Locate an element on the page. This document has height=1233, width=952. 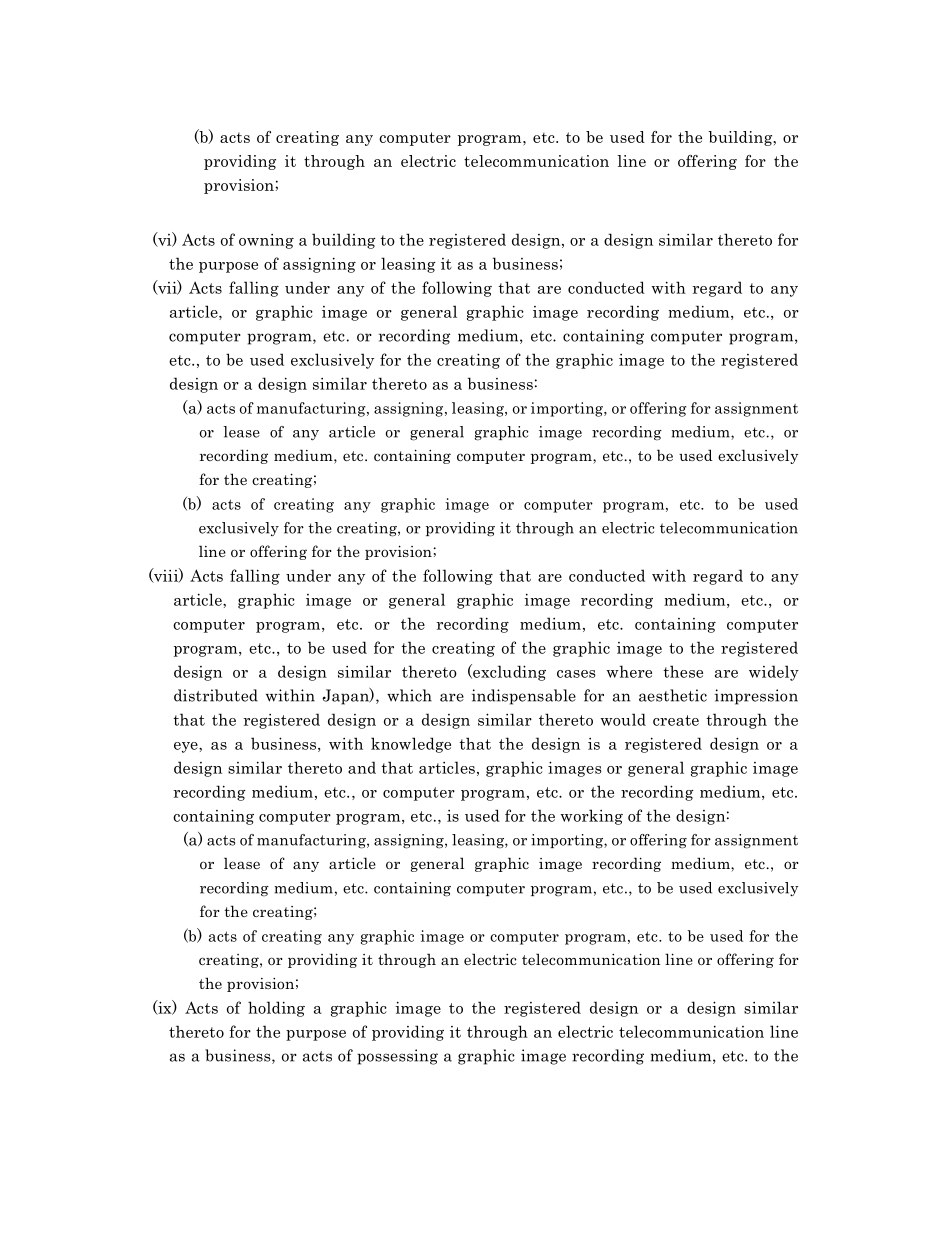
these is located at coordinates (683, 671).
